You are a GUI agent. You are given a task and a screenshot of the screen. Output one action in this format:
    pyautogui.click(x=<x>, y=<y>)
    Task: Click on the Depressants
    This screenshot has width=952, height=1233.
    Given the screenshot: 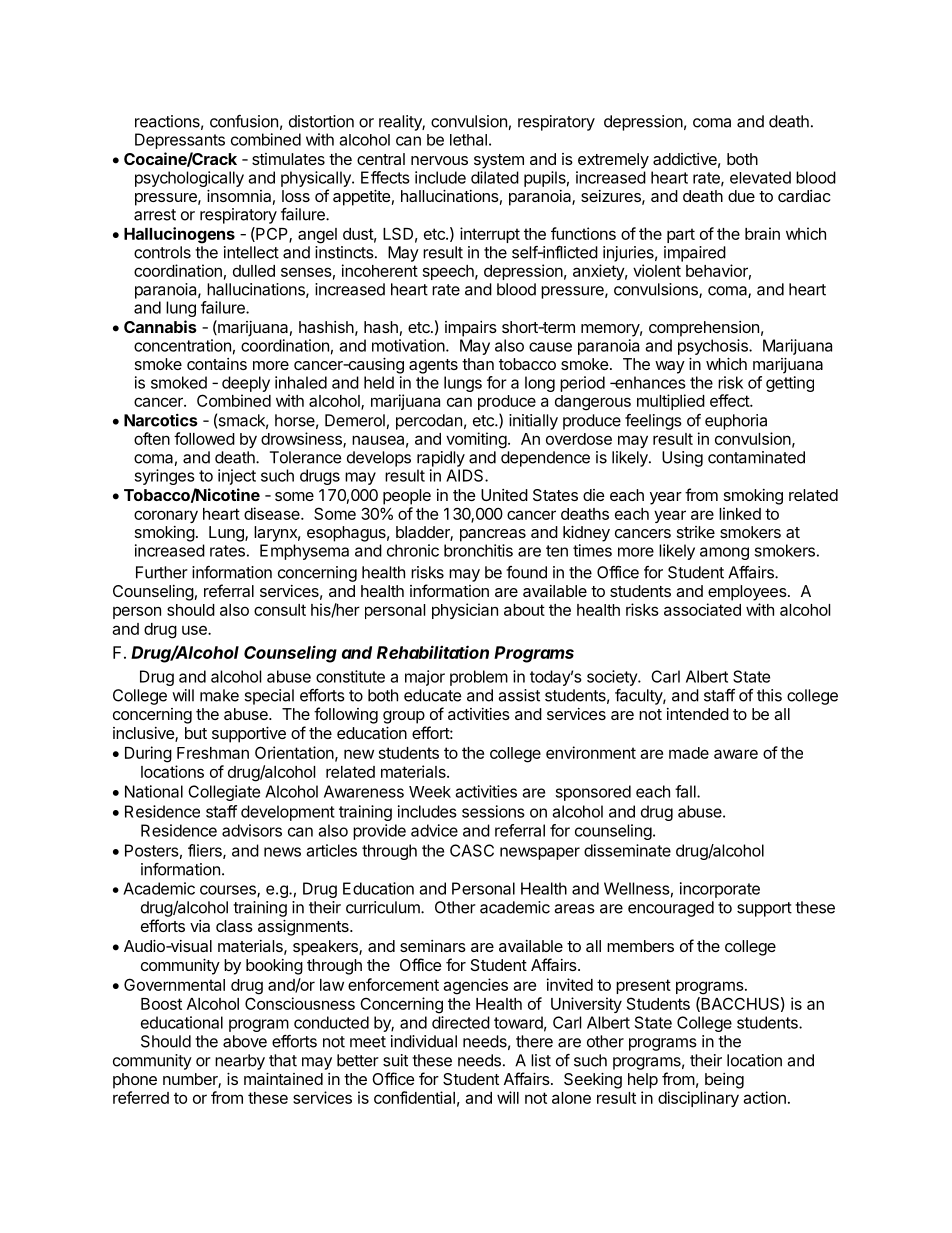 What is the action you would take?
    pyautogui.click(x=180, y=141)
